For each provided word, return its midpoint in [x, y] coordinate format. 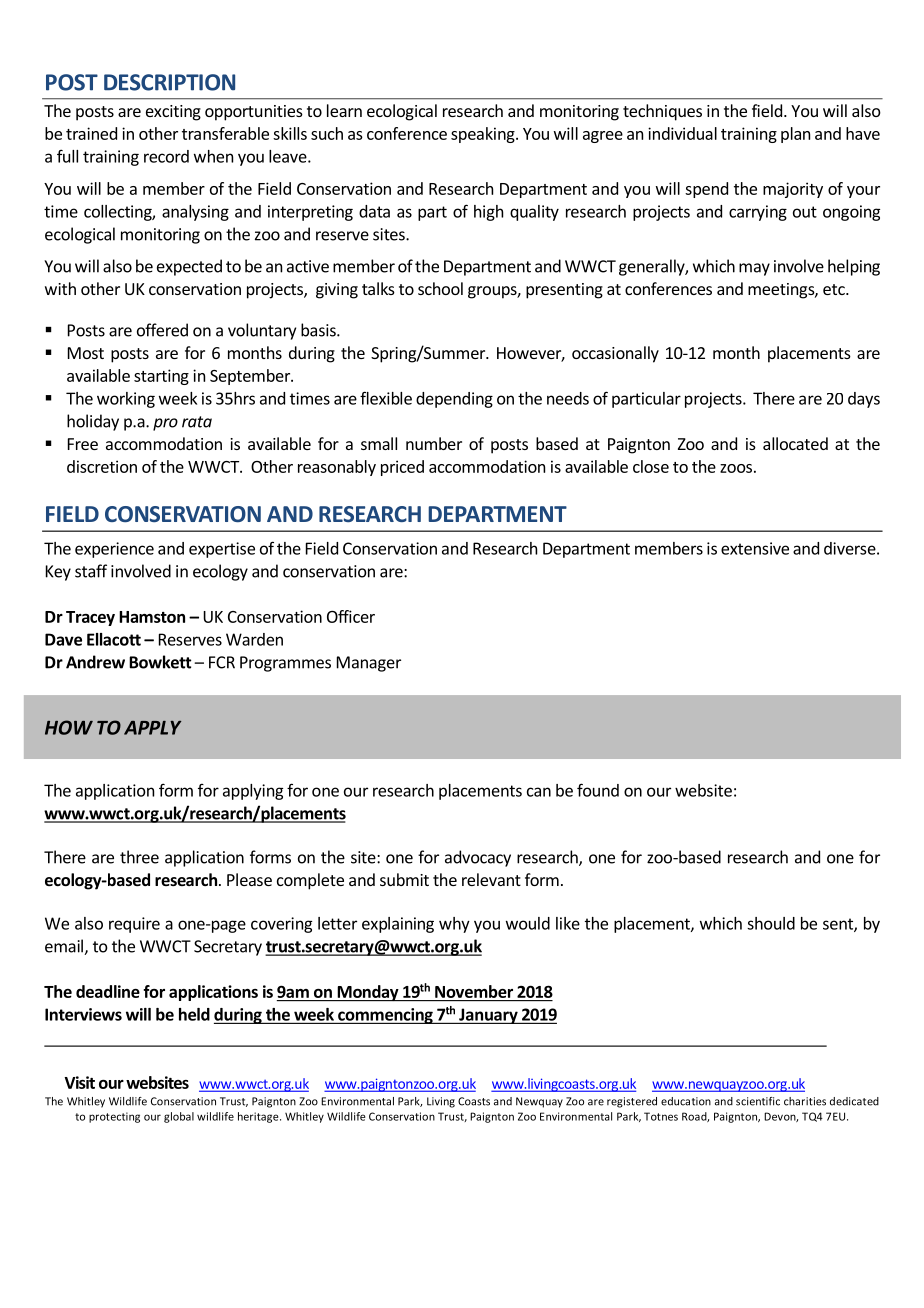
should [771, 923]
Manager [369, 664]
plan [795, 135]
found [598, 790]
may [754, 269]
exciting [173, 113]
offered [162, 330]
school [440, 288]
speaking [484, 135]
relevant [491, 879]
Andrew [95, 662]
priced [402, 468]
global [179, 1117]
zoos [736, 468]
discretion [102, 466]
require [134, 925]
